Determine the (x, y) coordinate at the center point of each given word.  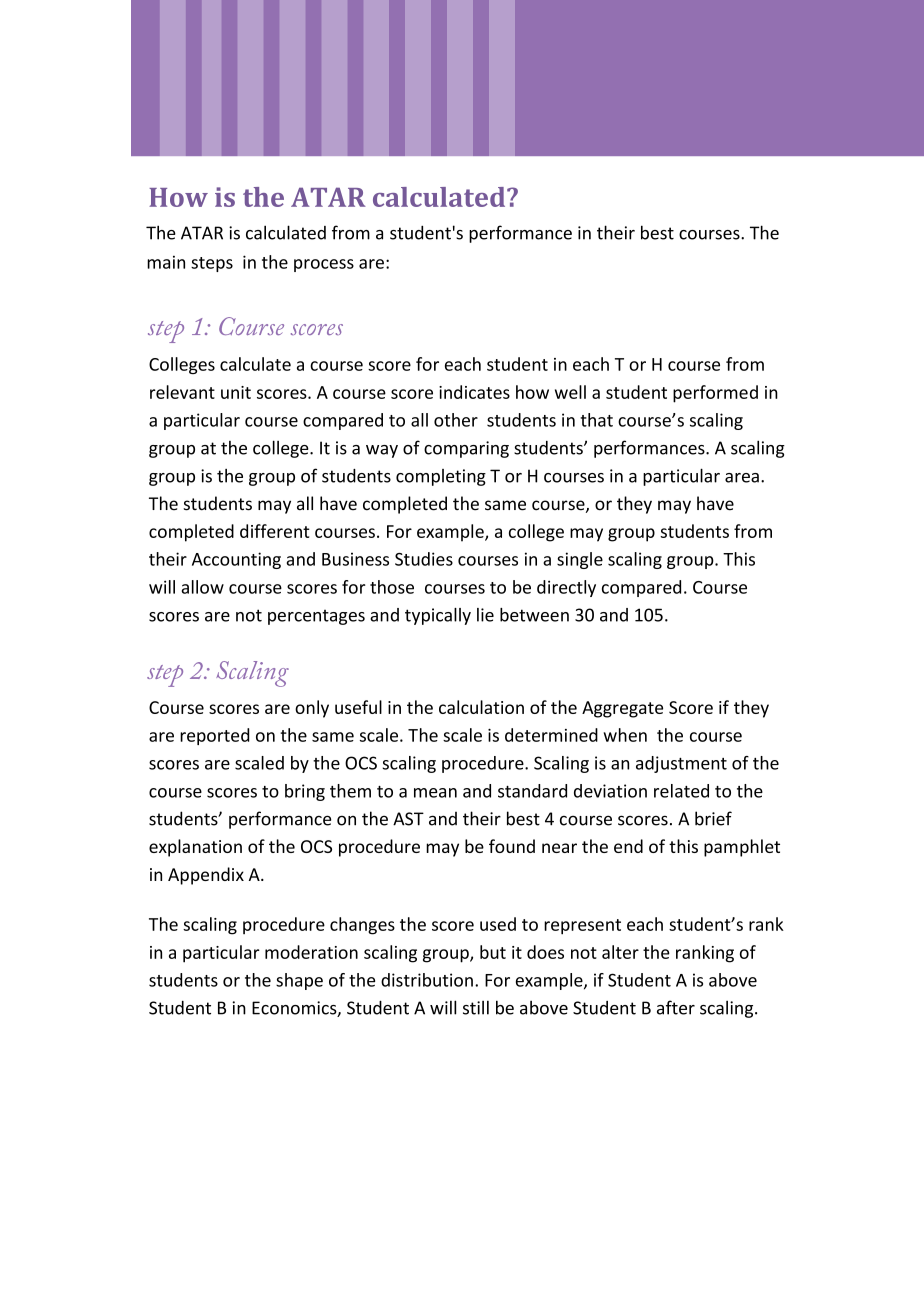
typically (438, 616)
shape (299, 981)
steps (212, 264)
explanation (195, 848)
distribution (427, 980)
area (742, 478)
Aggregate (622, 709)
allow (202, 587)
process (324, 265)
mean (435, 793)
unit (236, 392)
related (681, 791)
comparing (466, 449)
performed (715, 394)
